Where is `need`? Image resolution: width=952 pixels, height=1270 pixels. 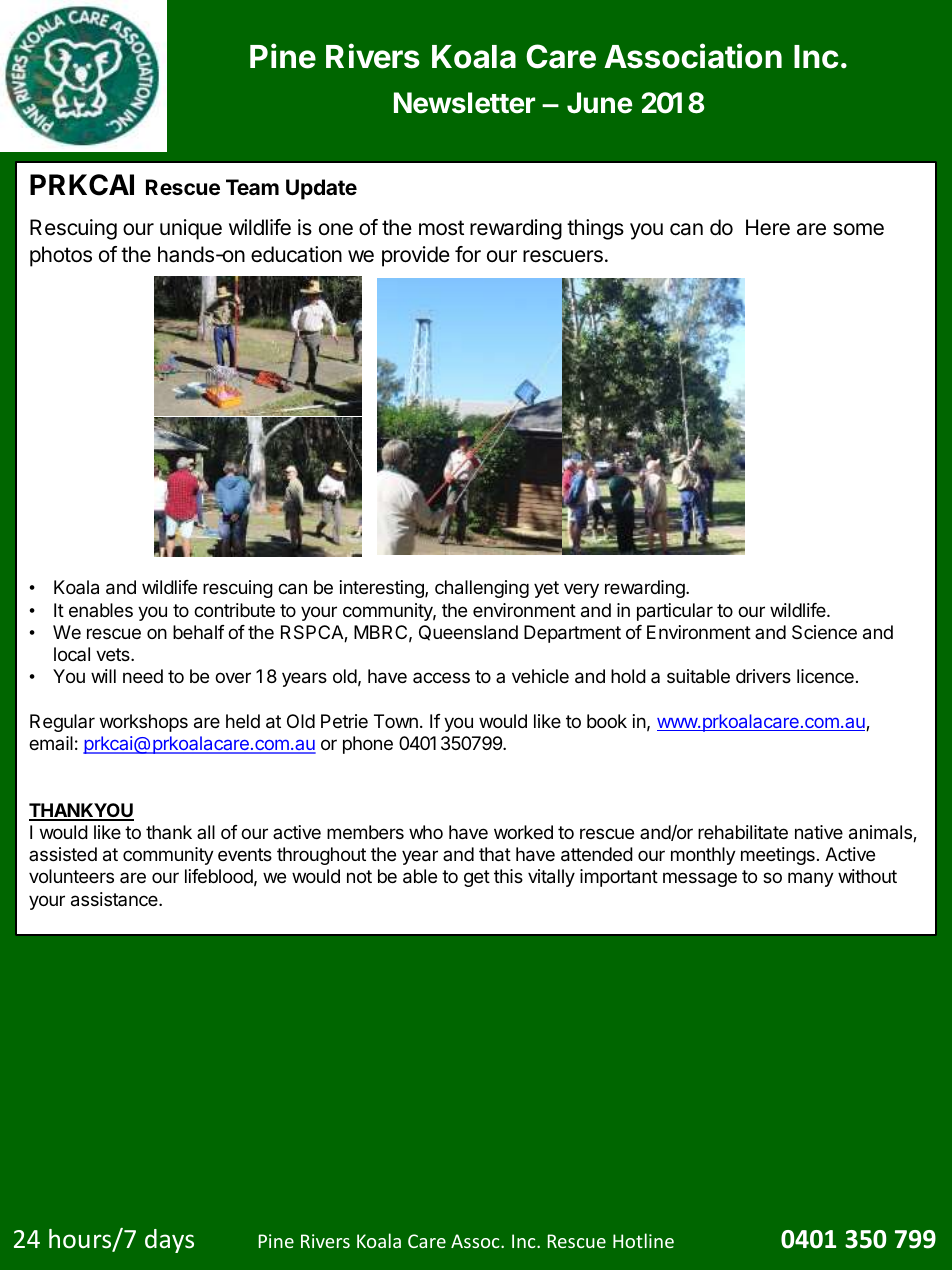
need is located at coordinates (143, 676).
